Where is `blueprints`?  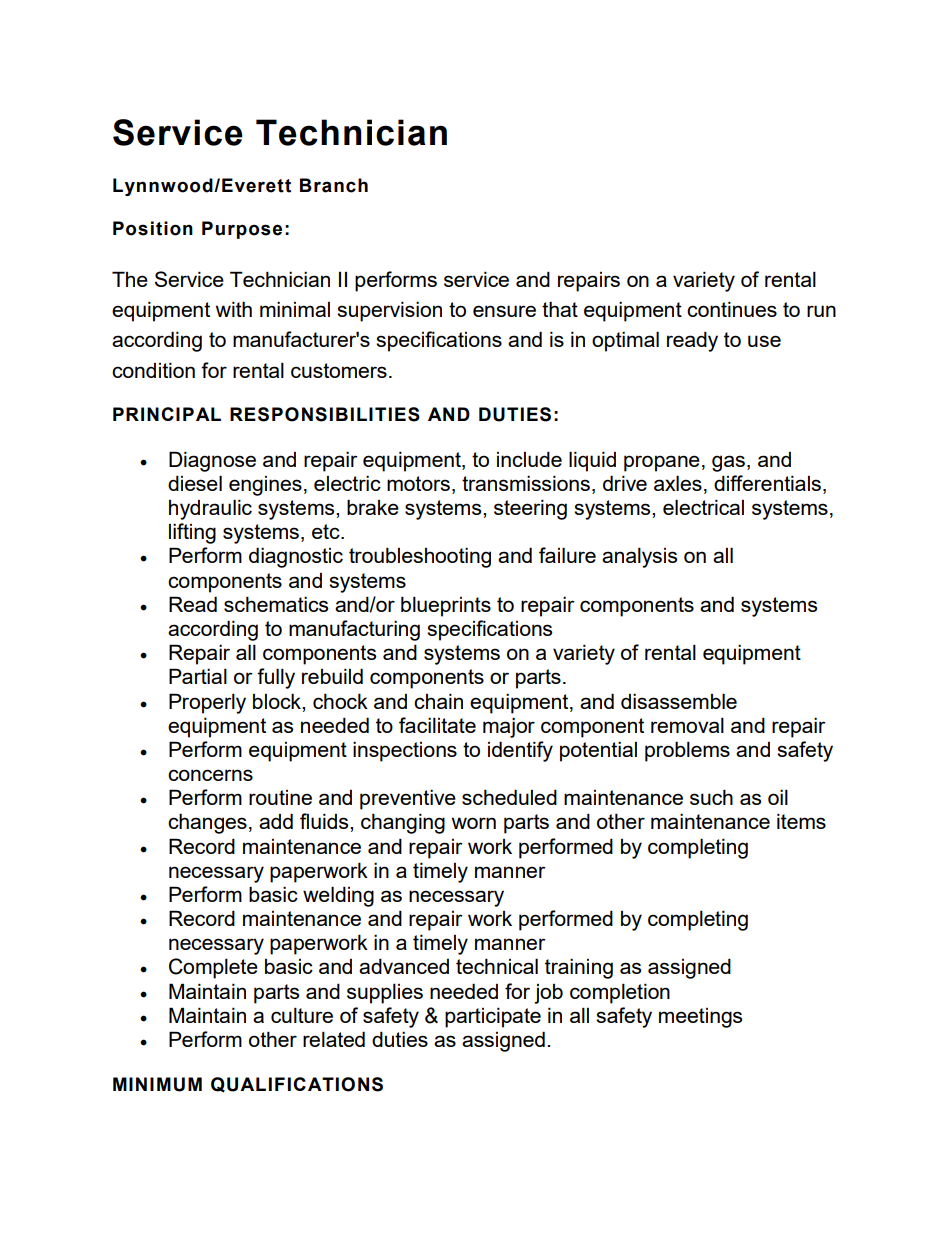 blueprints is located at coordinates (446, 606).
